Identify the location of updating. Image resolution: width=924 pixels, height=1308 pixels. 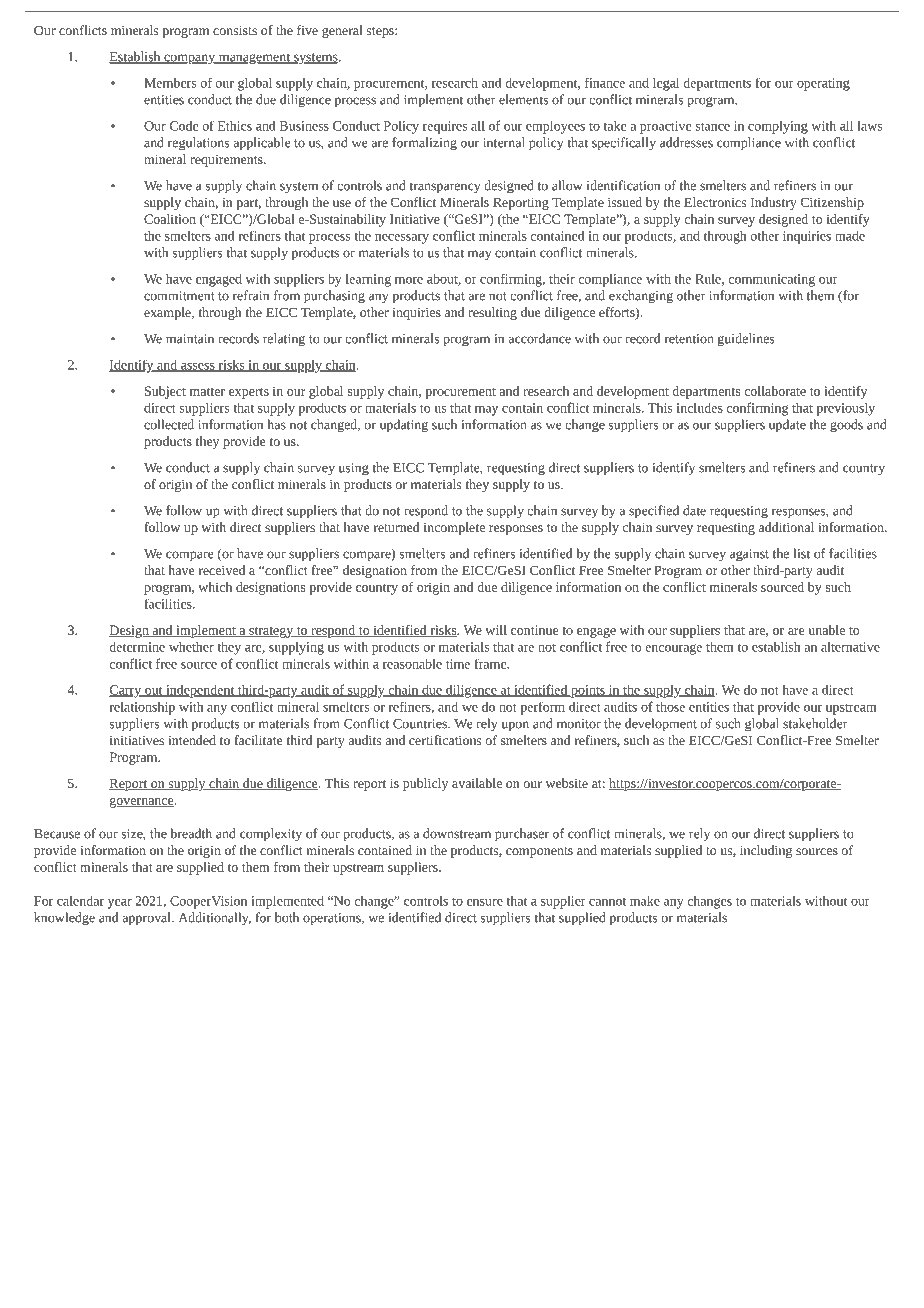
(404, 426).
